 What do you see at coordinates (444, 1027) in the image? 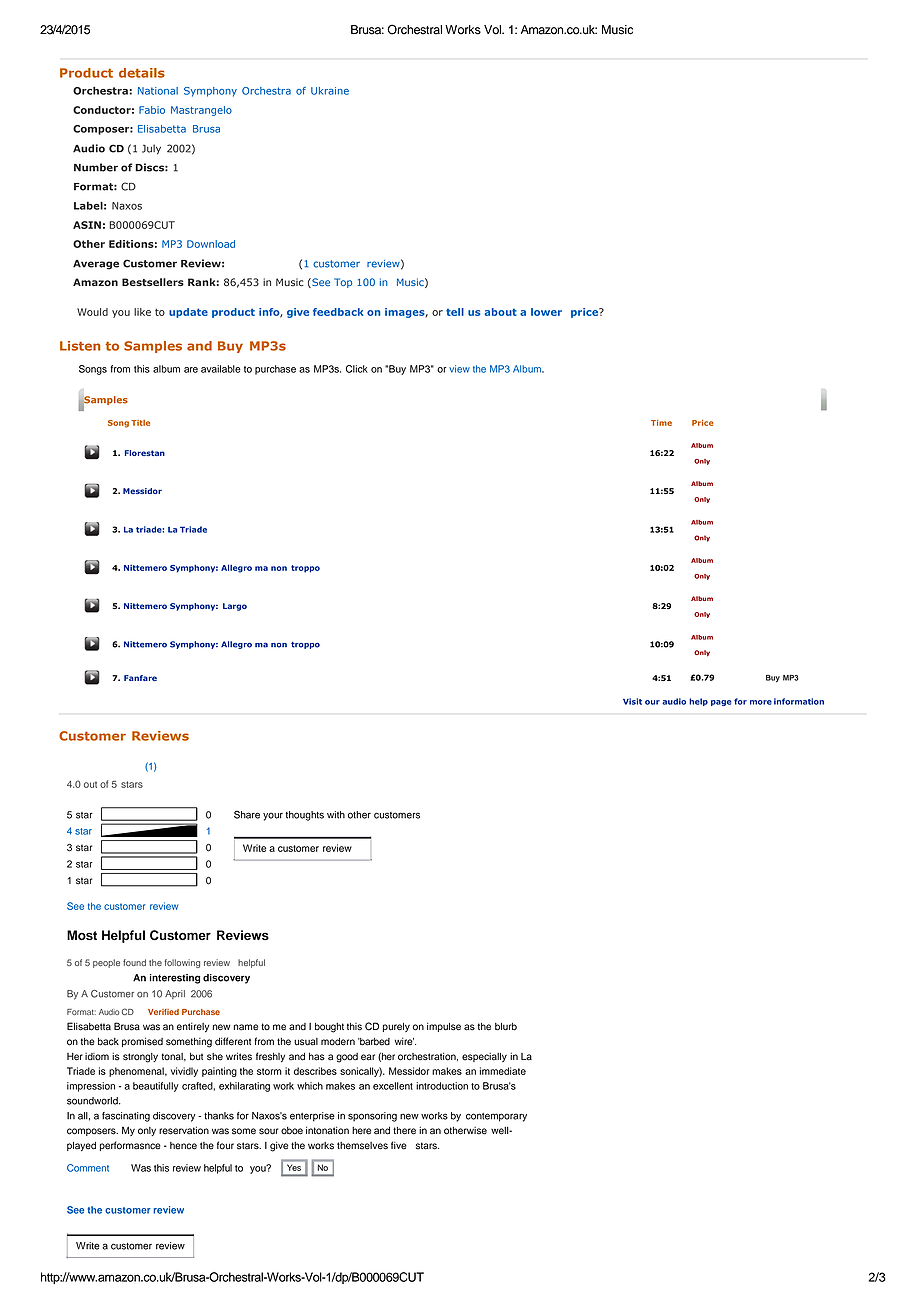
I see `impulse` at bounding box center [444, 1027].
